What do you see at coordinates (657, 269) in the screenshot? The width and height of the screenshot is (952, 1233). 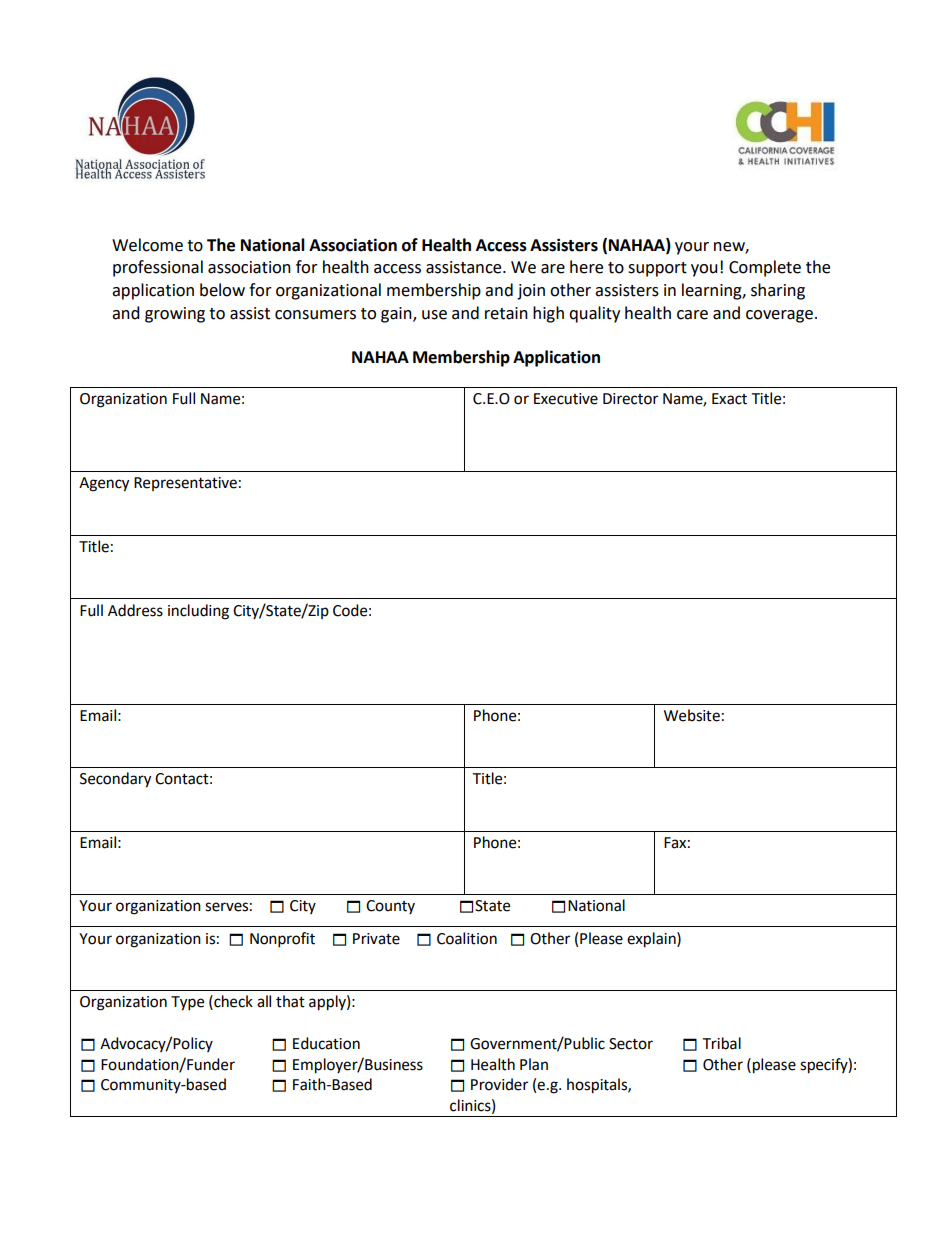 I see `support` at bounding box center [657, 269].
